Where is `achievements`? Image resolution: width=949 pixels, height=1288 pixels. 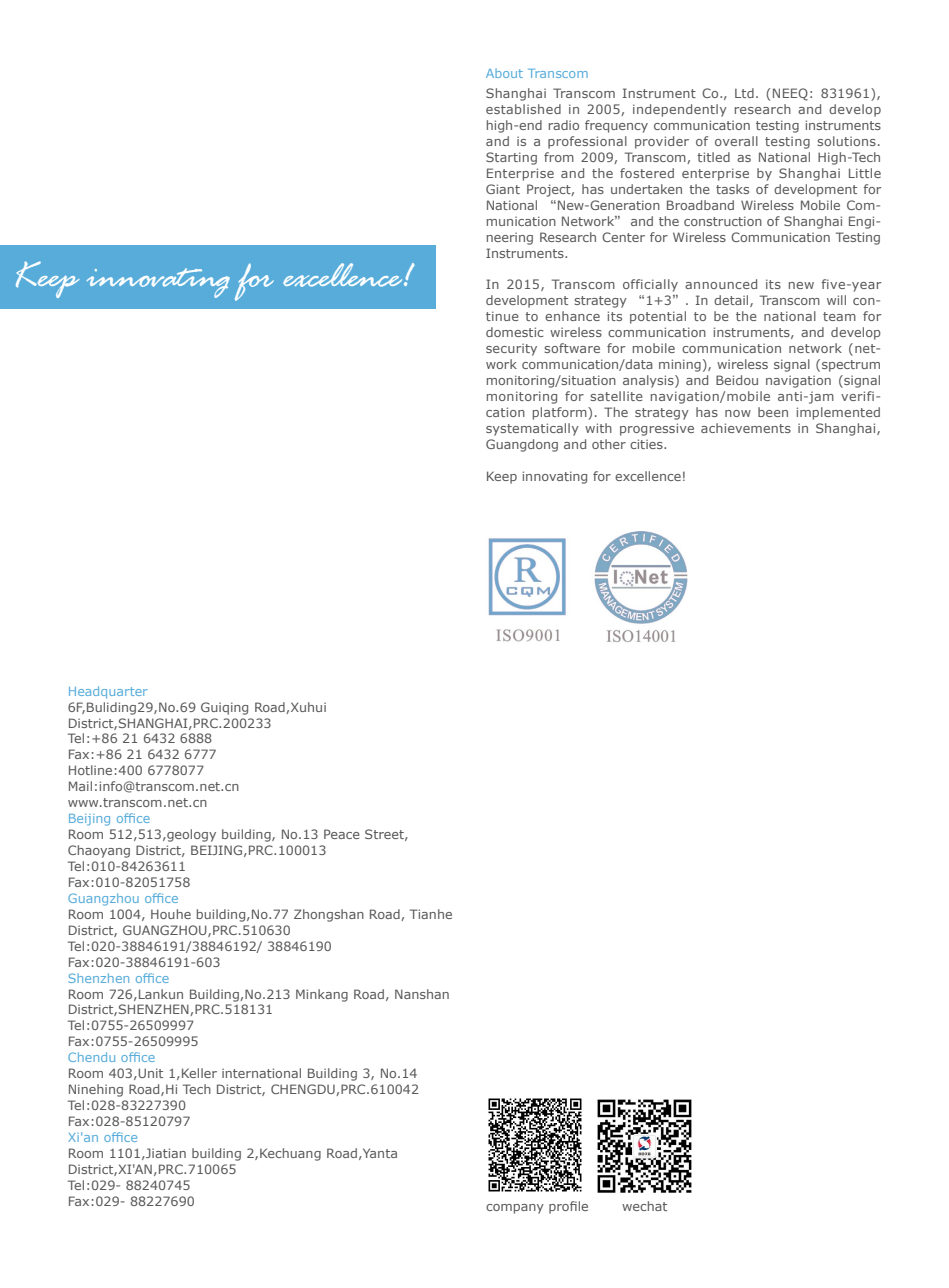
achievements is located at coordinates (746, 428).
